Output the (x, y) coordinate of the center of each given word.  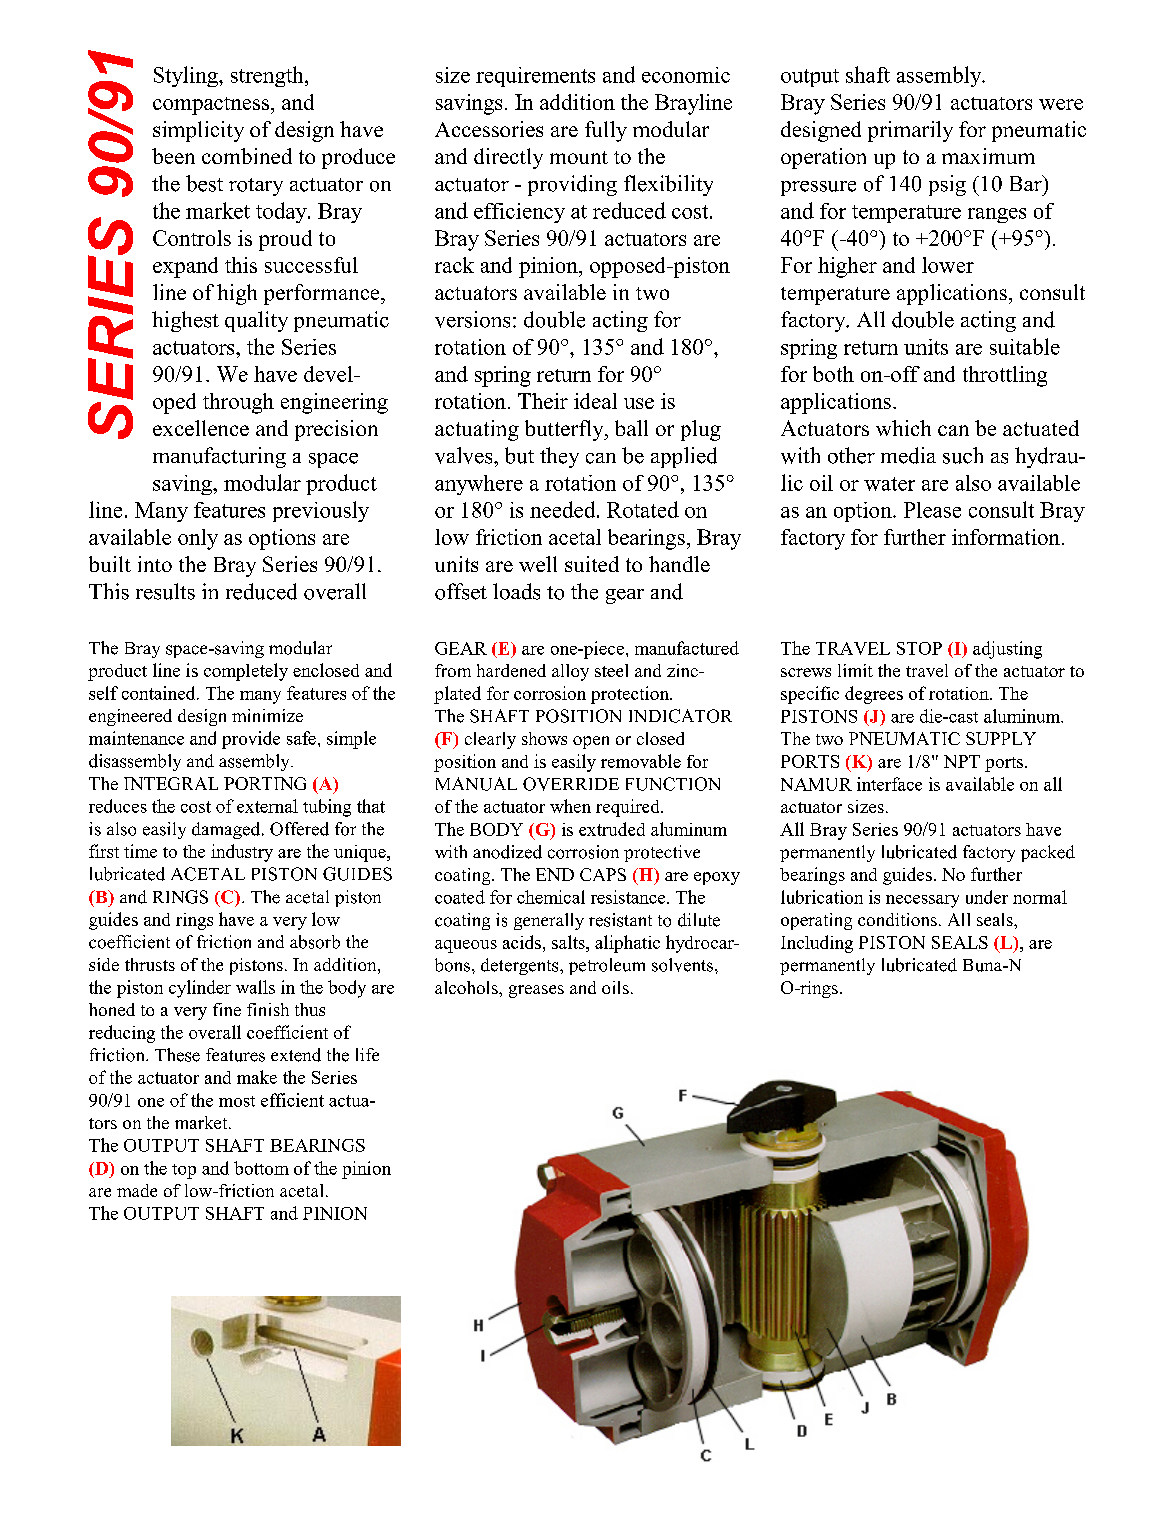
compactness (212, 106)
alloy (570, 672)
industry (242, 853)
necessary (922, 901)
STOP (919, 648)
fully (606, 131)
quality (256, 321)
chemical (551, 897)
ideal (595, 401)
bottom (261, 1168)
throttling (1005, 376)
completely (246, 672)
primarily (910, 131)
